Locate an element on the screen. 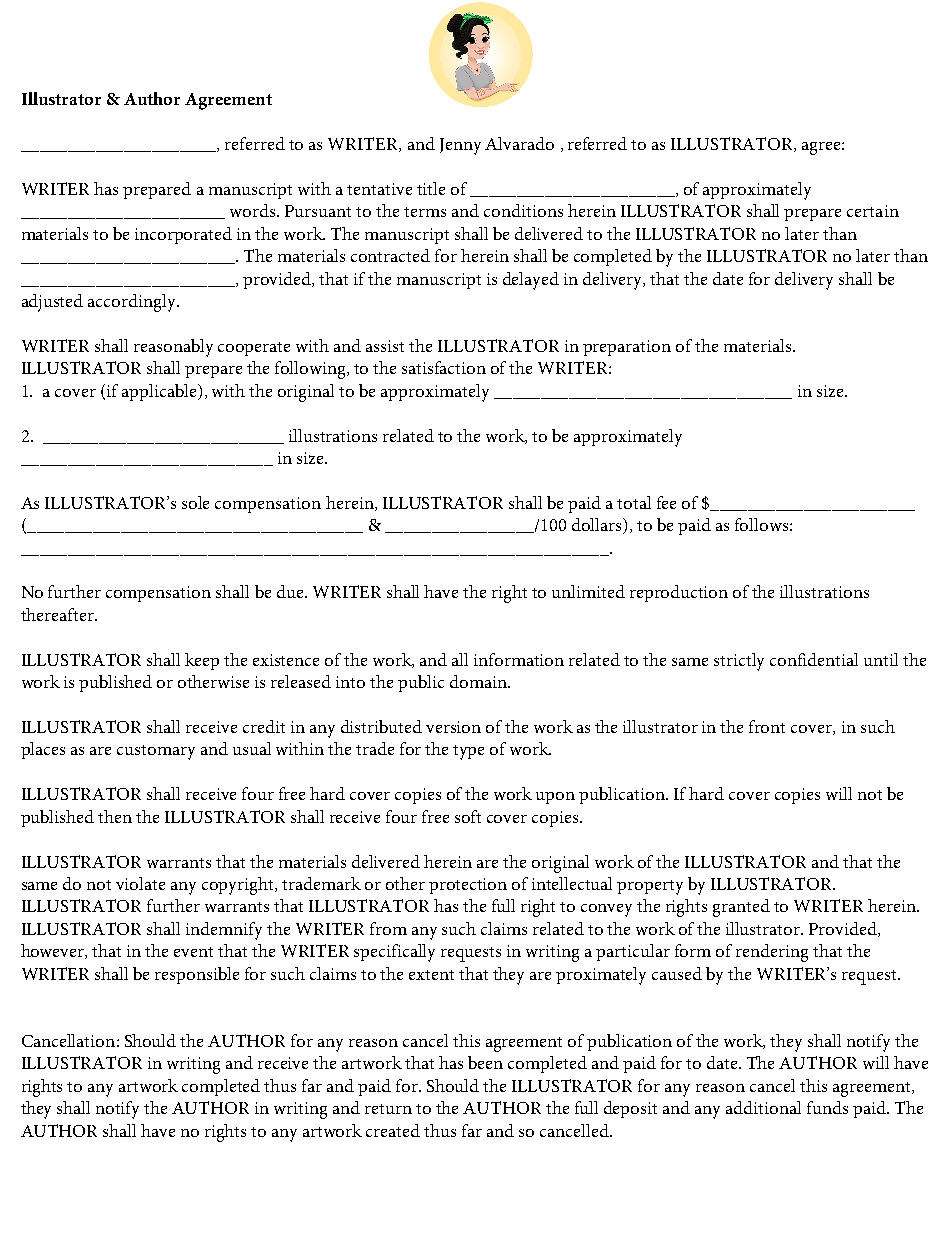  follows is located at coordinates (761, 524).
